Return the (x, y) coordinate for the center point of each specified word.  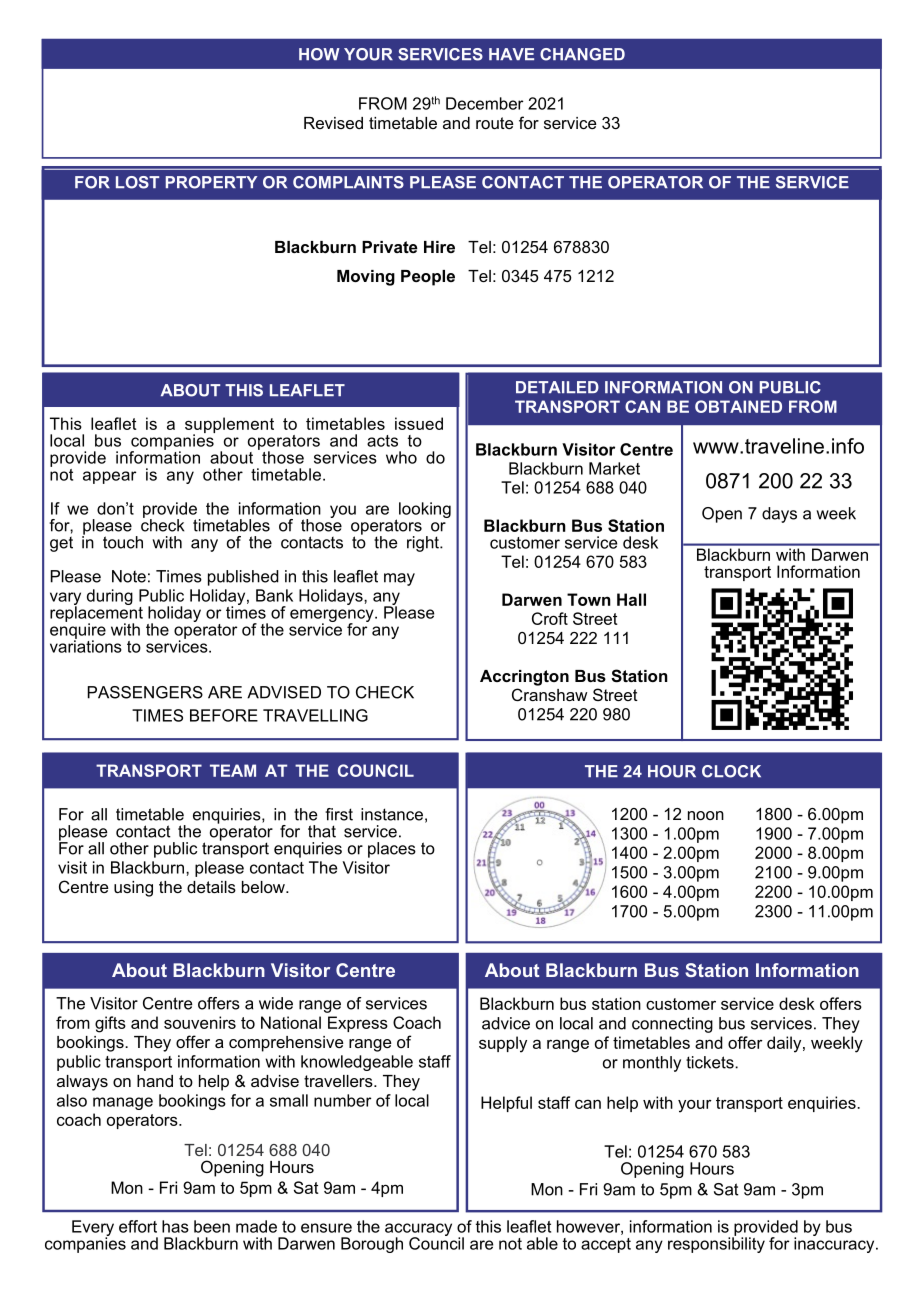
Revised (333, 123)
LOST (137, 182)
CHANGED (582, 54)
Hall (631, 599)
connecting (672, 1025)
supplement (229, 426)
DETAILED (557, 387)
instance (392, 814)
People (428, 278)
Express (358, 1024)
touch (123, 542)
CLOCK (731, 771)
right (424, 544)
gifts (110, 1024)
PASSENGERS (145, 692)
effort (138, 1226)
